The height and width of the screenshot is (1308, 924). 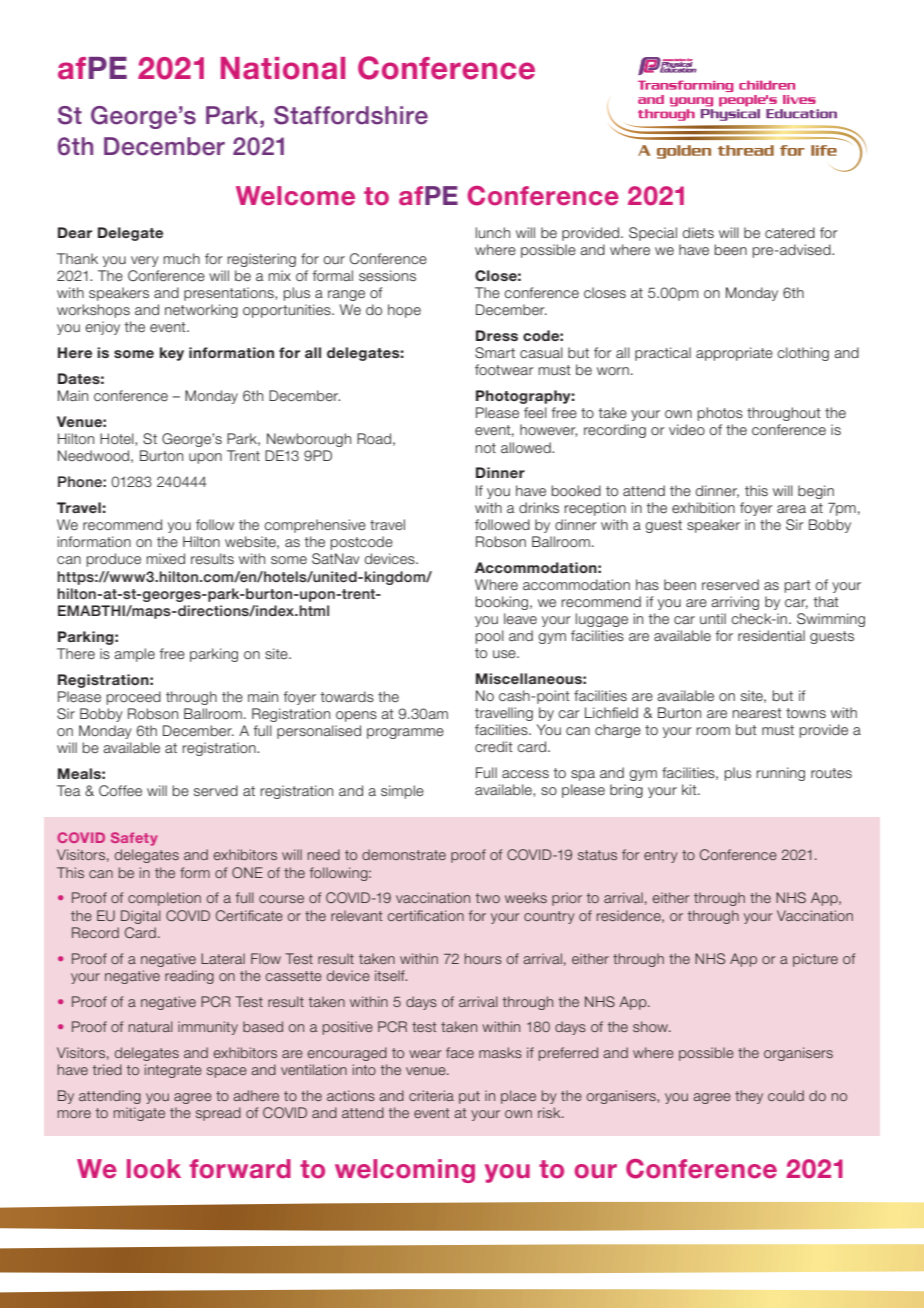 I want to click on key, so click(x=172, y=354).
